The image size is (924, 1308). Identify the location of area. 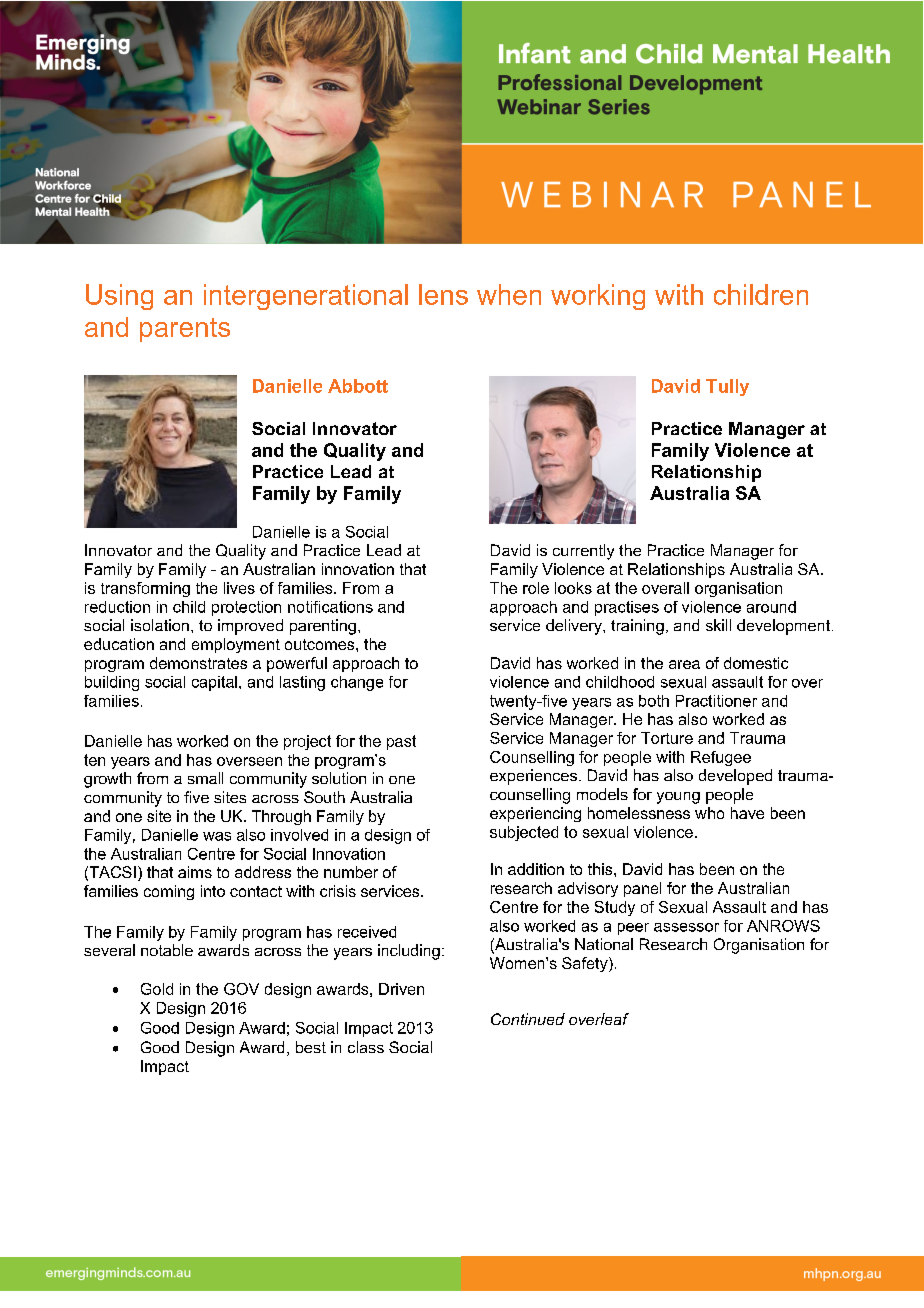
(684, 664).
